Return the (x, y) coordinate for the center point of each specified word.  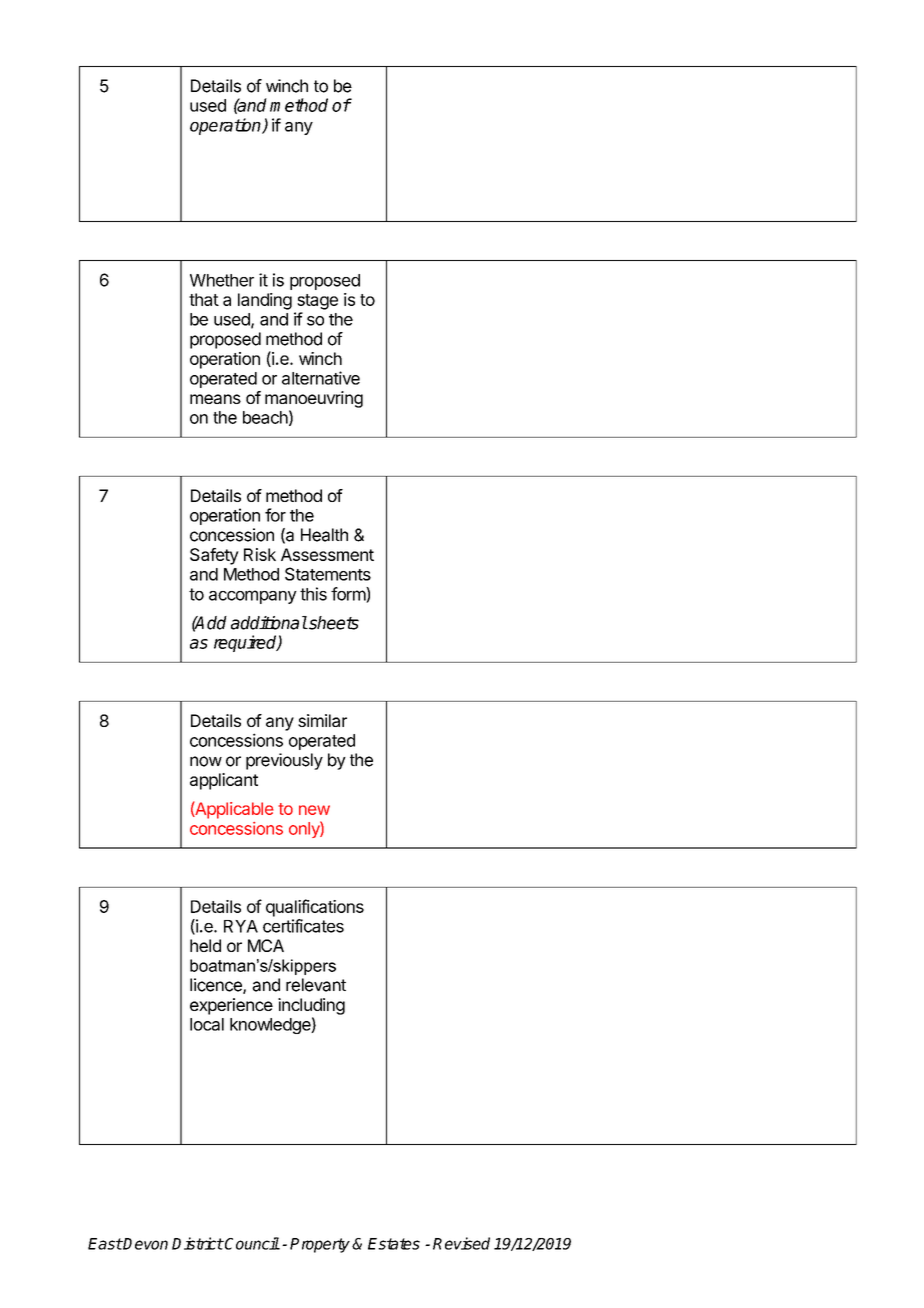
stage (317, 302)
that (204, 299)
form (349, 595)
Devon (145, 1244)
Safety (214, 556)
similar (322, 720)
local (207, 1024)
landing (265, 301)
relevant (316, 985)
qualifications (315, 908)
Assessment (327, 554)
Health (324, 535)
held (205, 945)
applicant (224, 781)
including (311, 1006)
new (314, 810)
